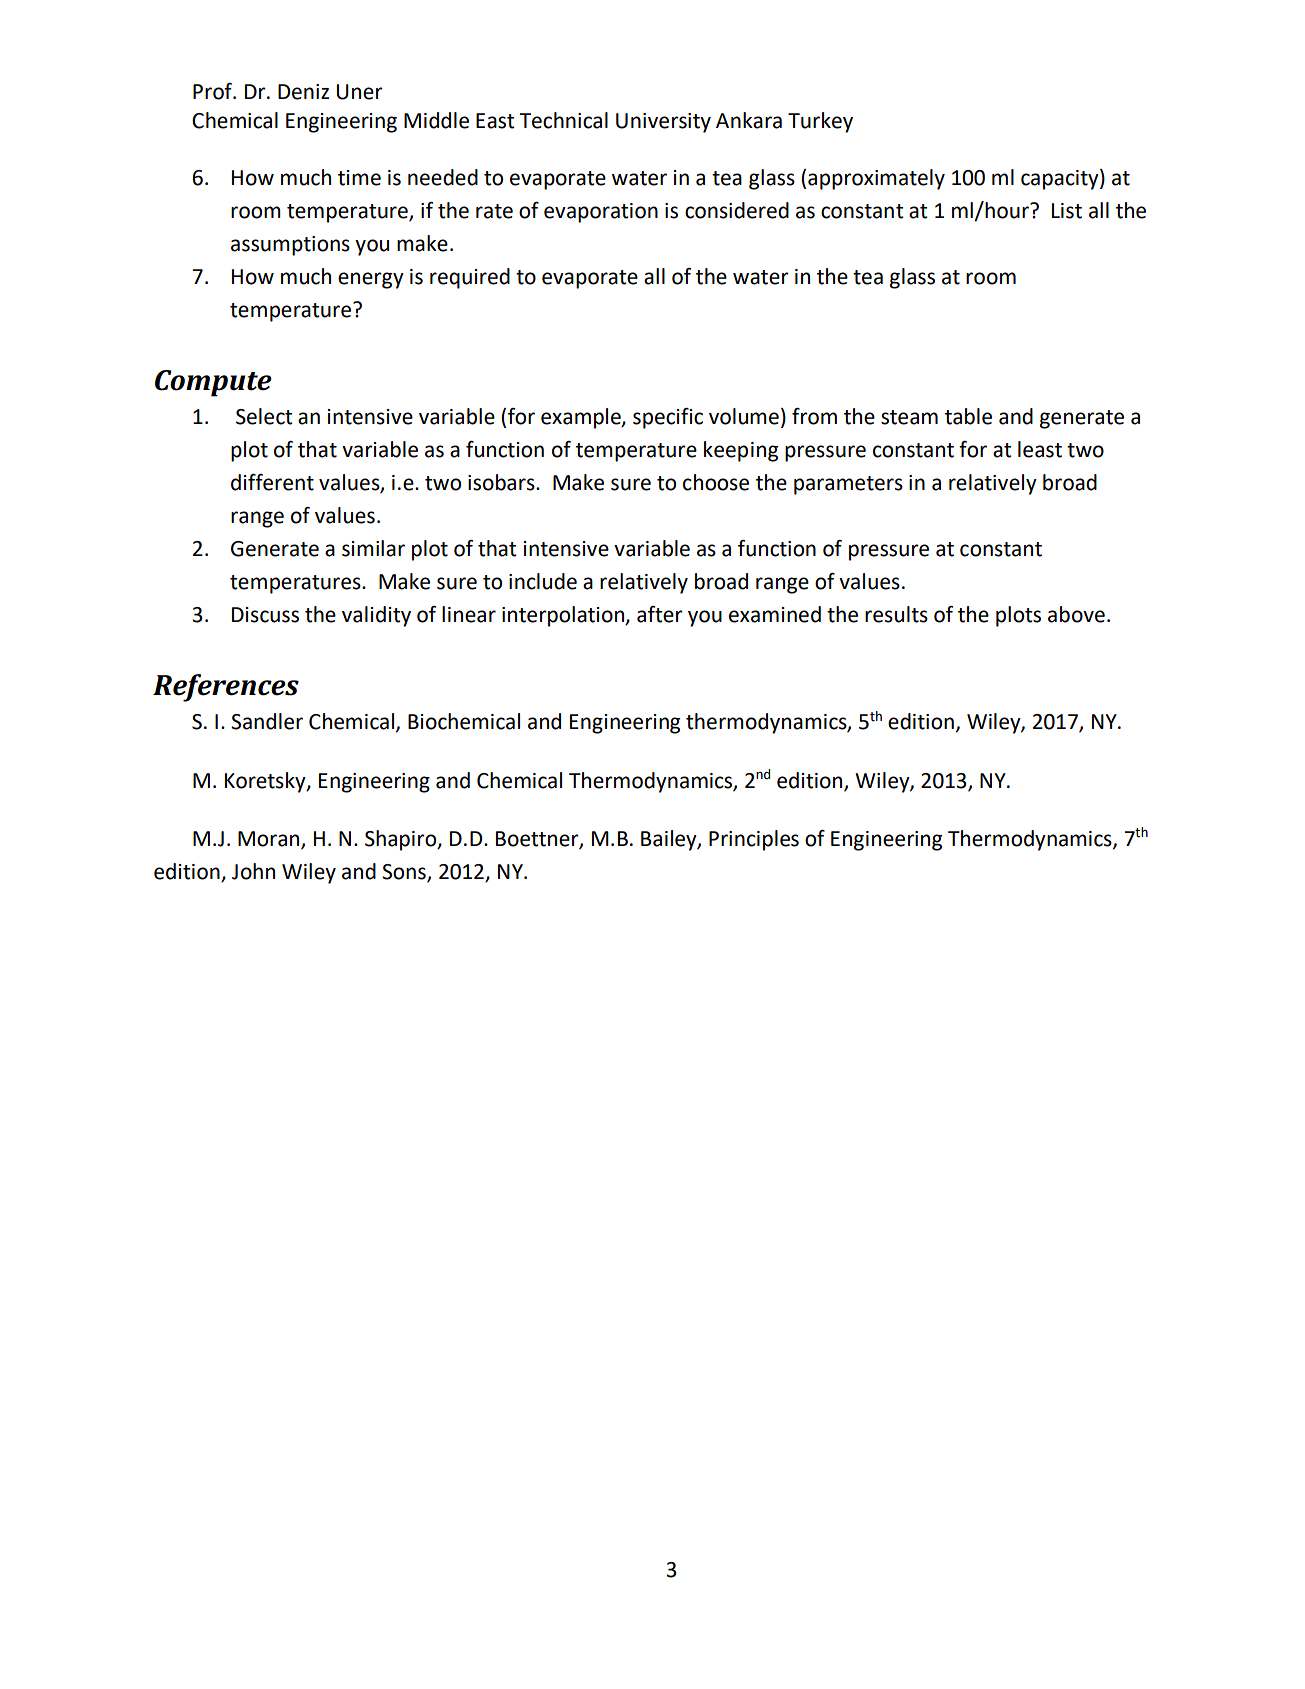 This screenshot has height=1689, width=1305. What do you see at coordinates (470, 278) in the screenshot?
I see `required` at bounding box center [470, 278].
